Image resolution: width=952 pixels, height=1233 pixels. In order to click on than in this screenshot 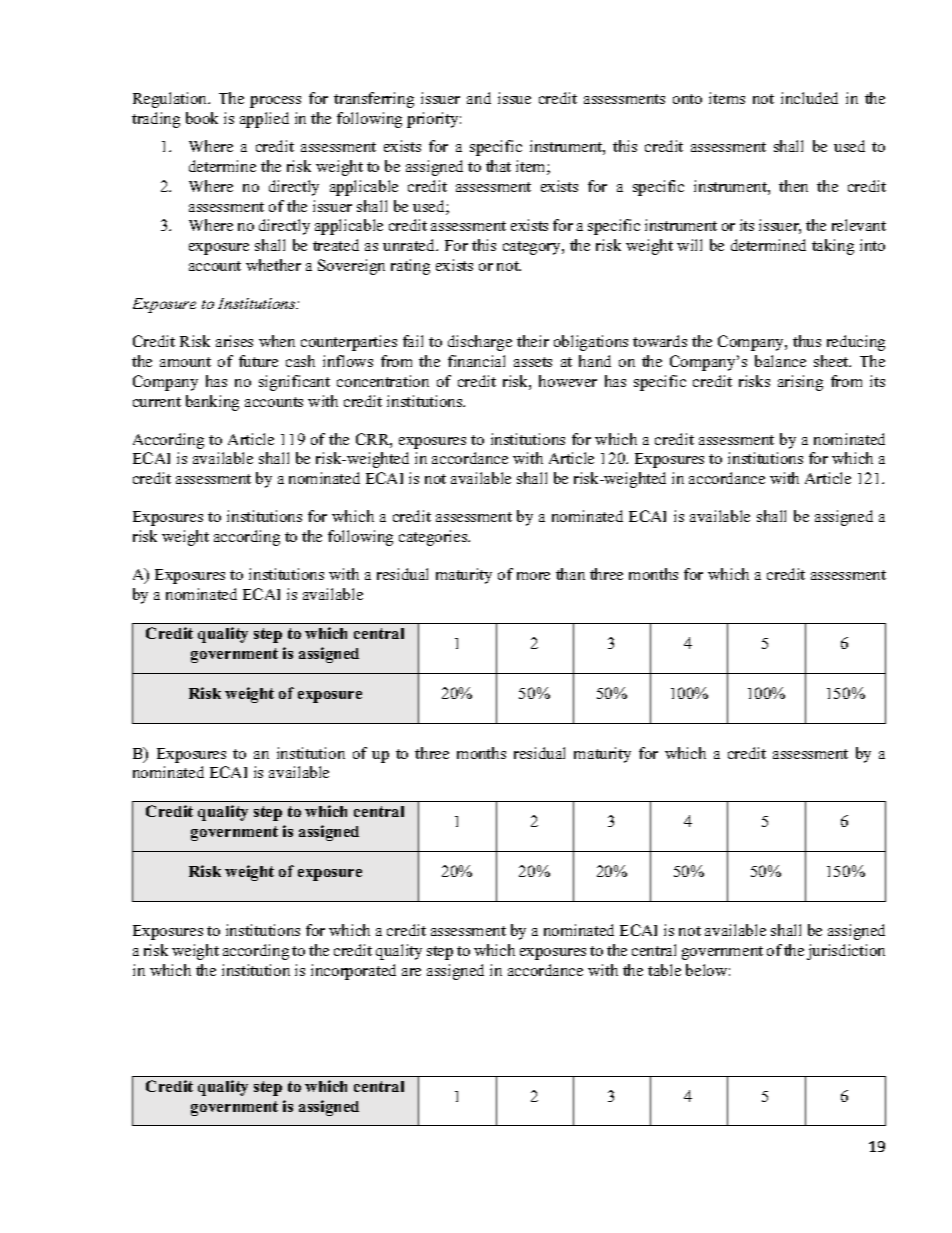, I will do `click(570, 574)`.
